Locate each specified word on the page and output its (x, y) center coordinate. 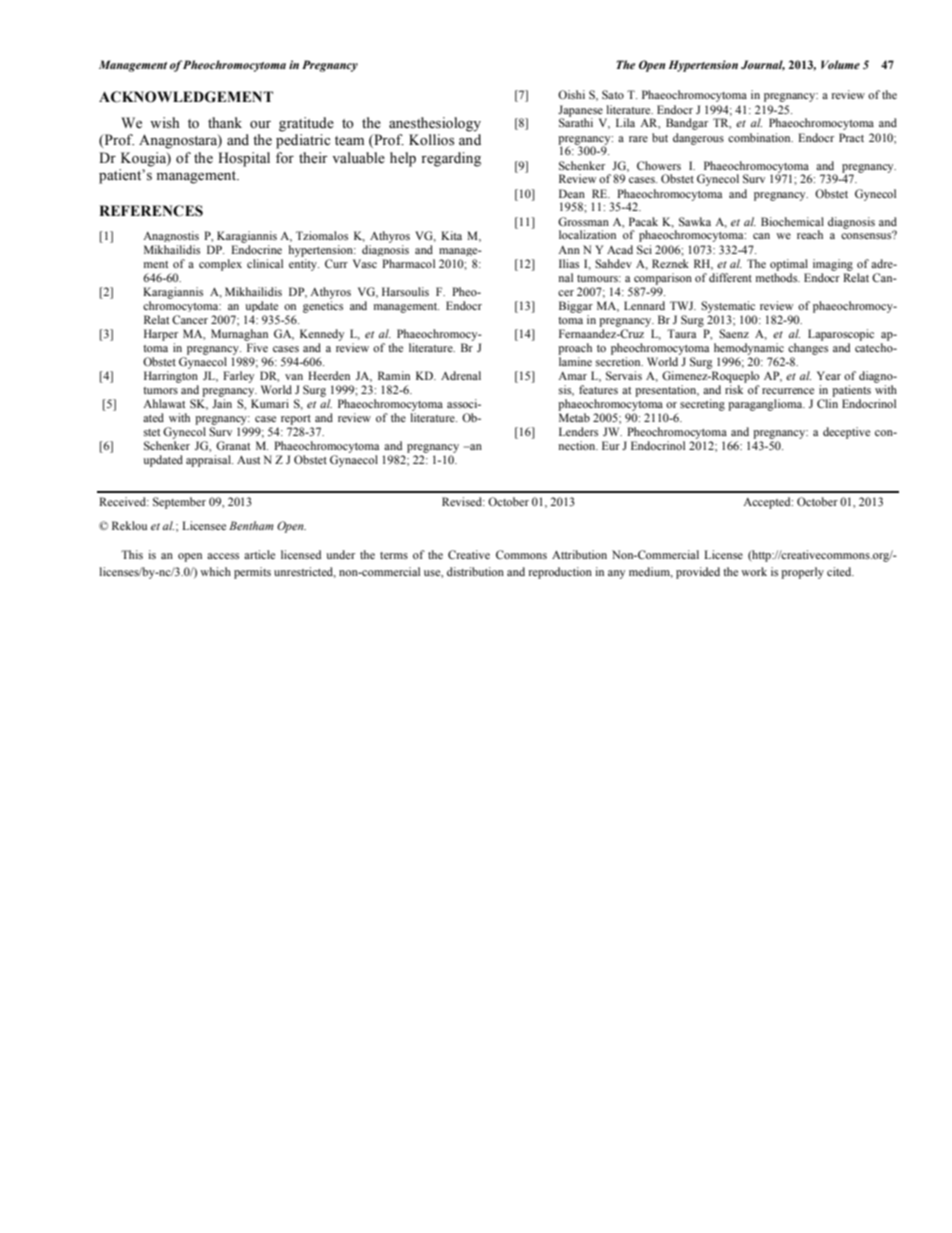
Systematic (728, 307)
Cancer (190, 319)
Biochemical (792, 221)
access (223, 556)
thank (225, 122)
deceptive (846, 433)
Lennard (644, 305)
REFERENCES (151, 211)
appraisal (209, 461)
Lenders (578, 431)
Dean (572, 193)
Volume (840, 64)
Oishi (571, 94)
